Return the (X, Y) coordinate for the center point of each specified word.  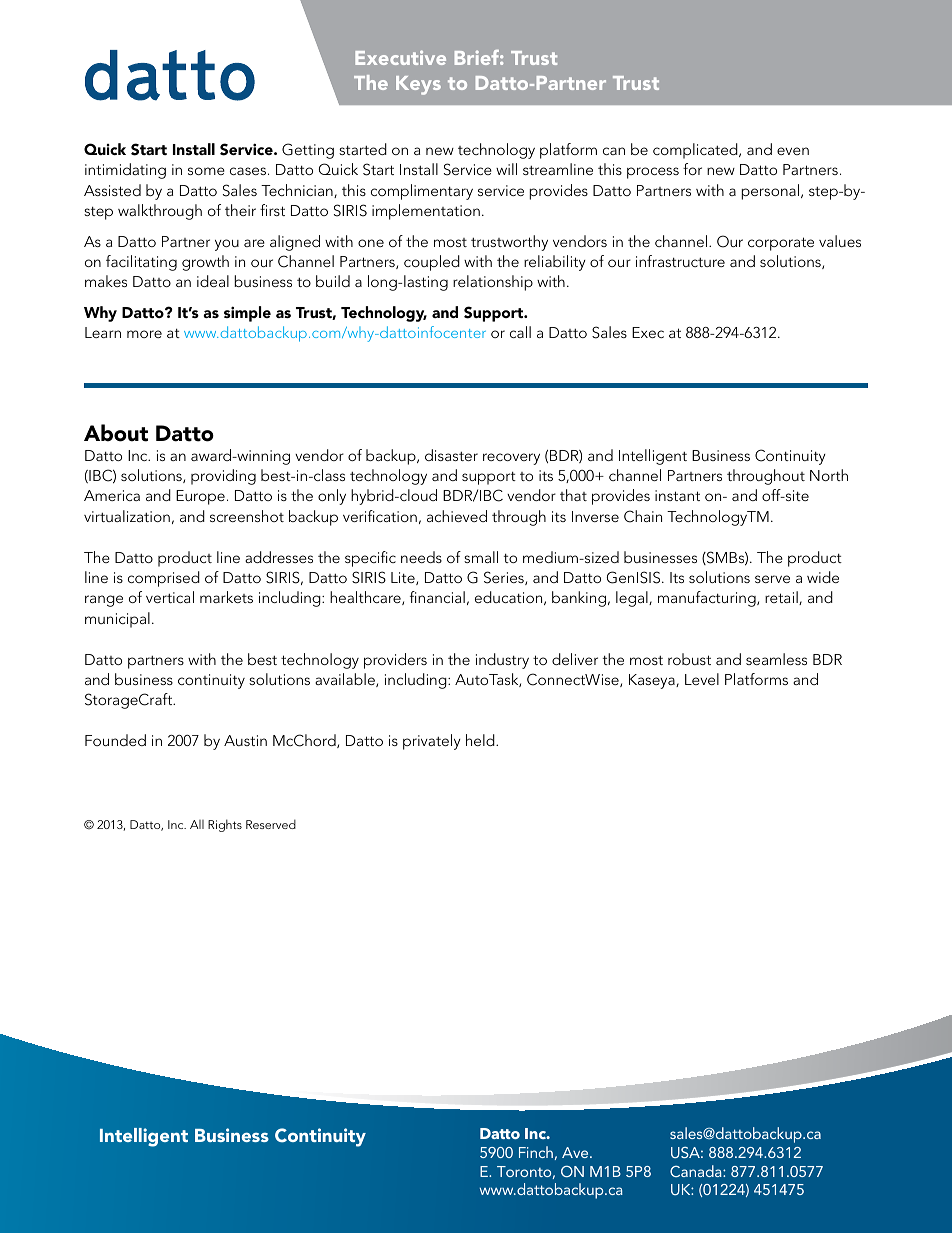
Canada (697, 1171)
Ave (576, 1152)
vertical (170, 597)
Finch (536, 1152)
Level (702, 679)
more (144, 334)
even (793, 151)
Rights (225, 825)
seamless (776, 659)
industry (502, 661)
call (520, 332)
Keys (418, 85)
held (481, 740)
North (829, 475)
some (206, 171)
